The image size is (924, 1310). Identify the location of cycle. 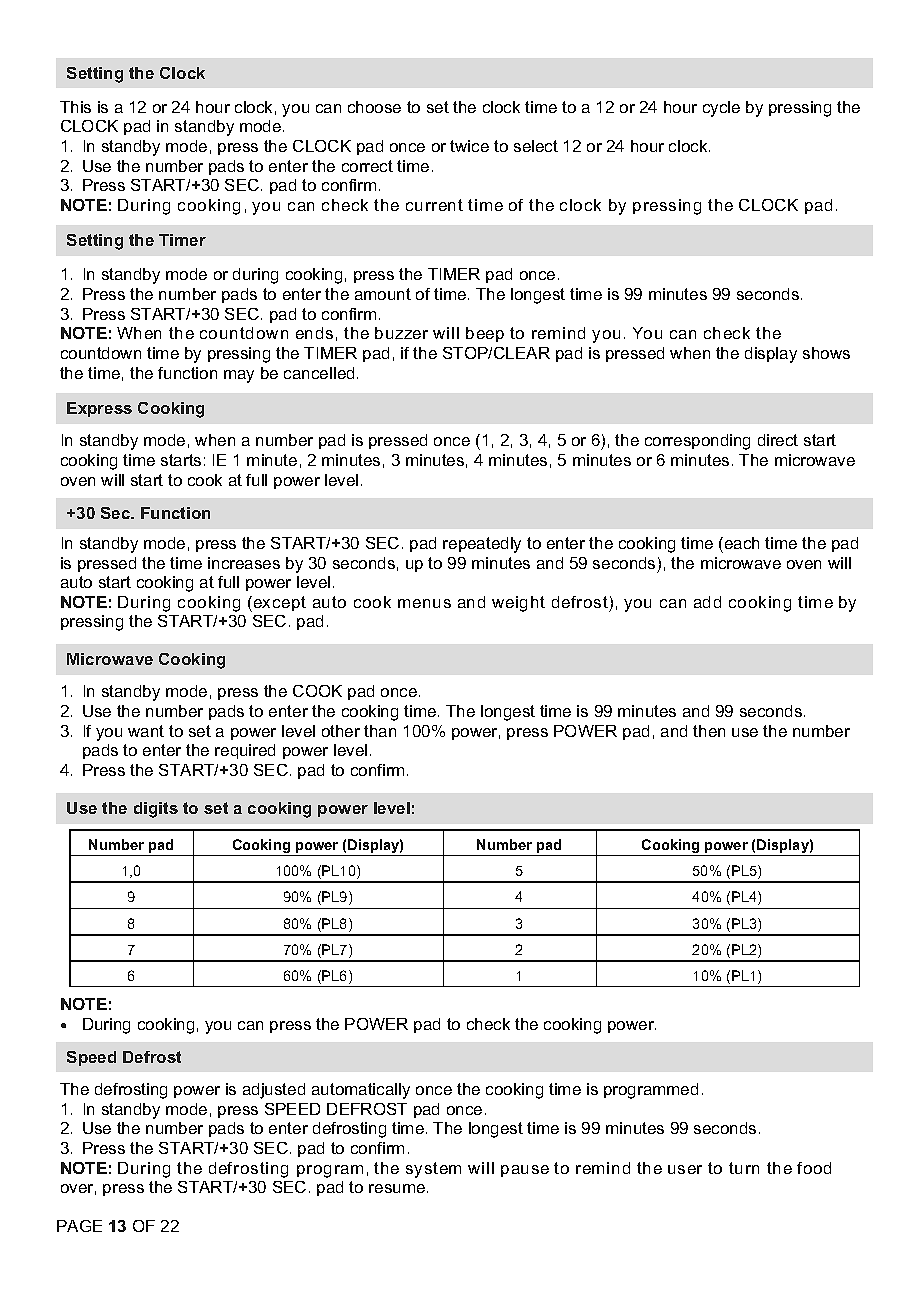
(721, 109).
